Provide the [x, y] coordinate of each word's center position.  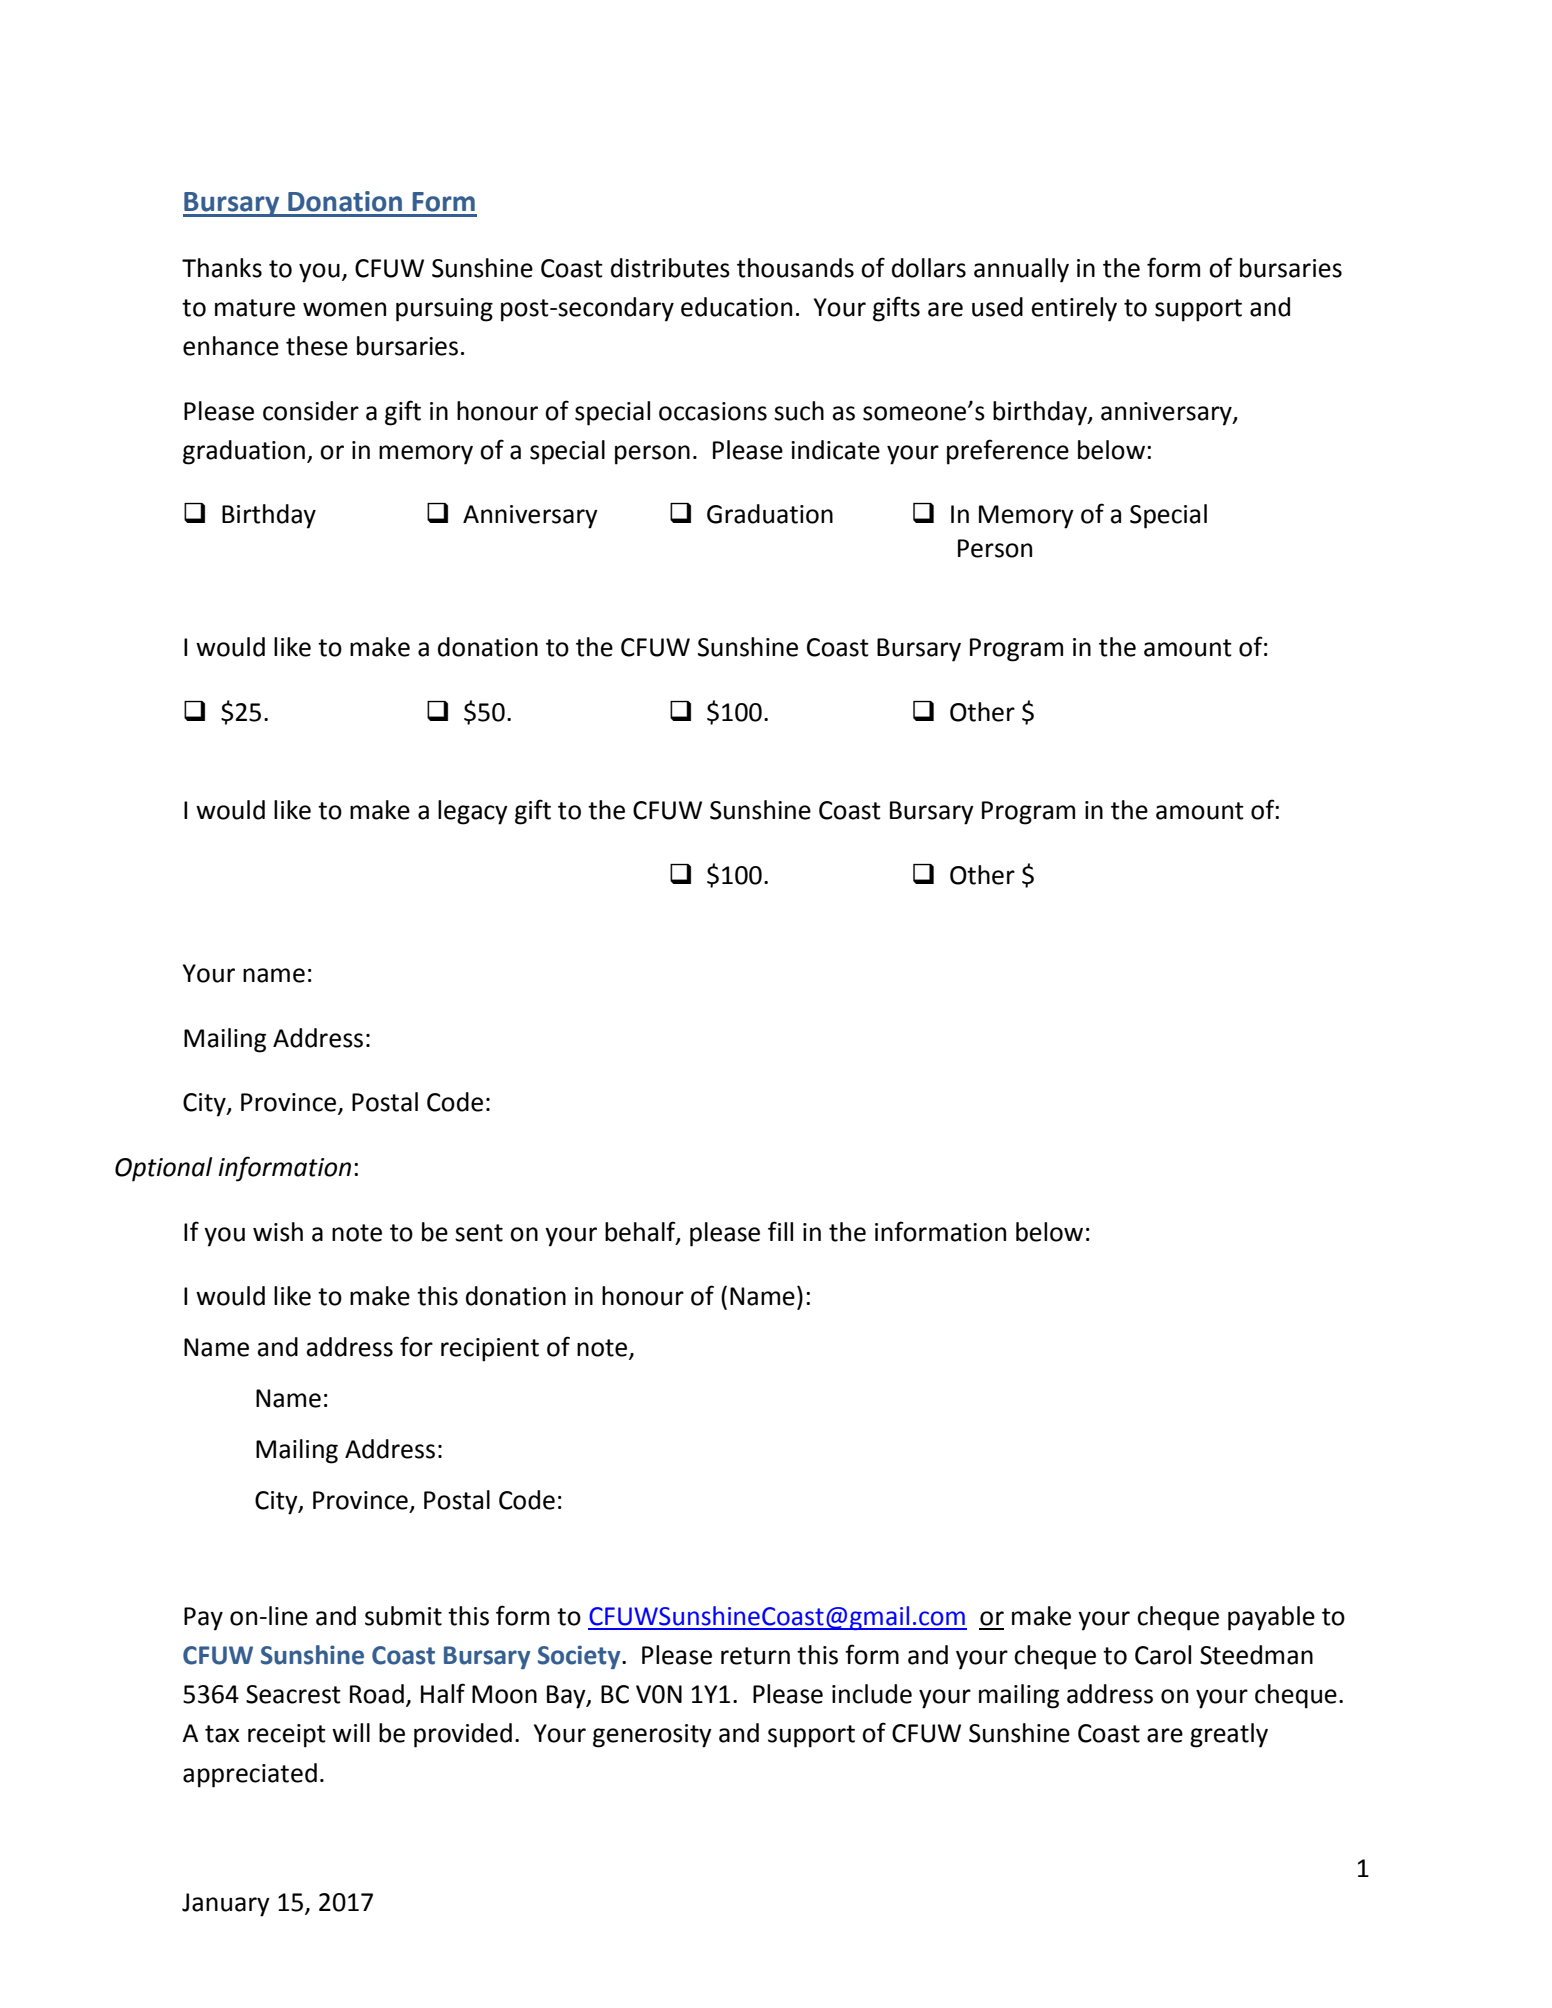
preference [1008, 452]
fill [780, 1231]
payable [1271, 1618]
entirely [1074, 309]
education [736, 307]
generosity [652, 1736]
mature [255, 308]
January [226, 1905]
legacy [473, 812]
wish [278, 1232]
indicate [835, 450]
